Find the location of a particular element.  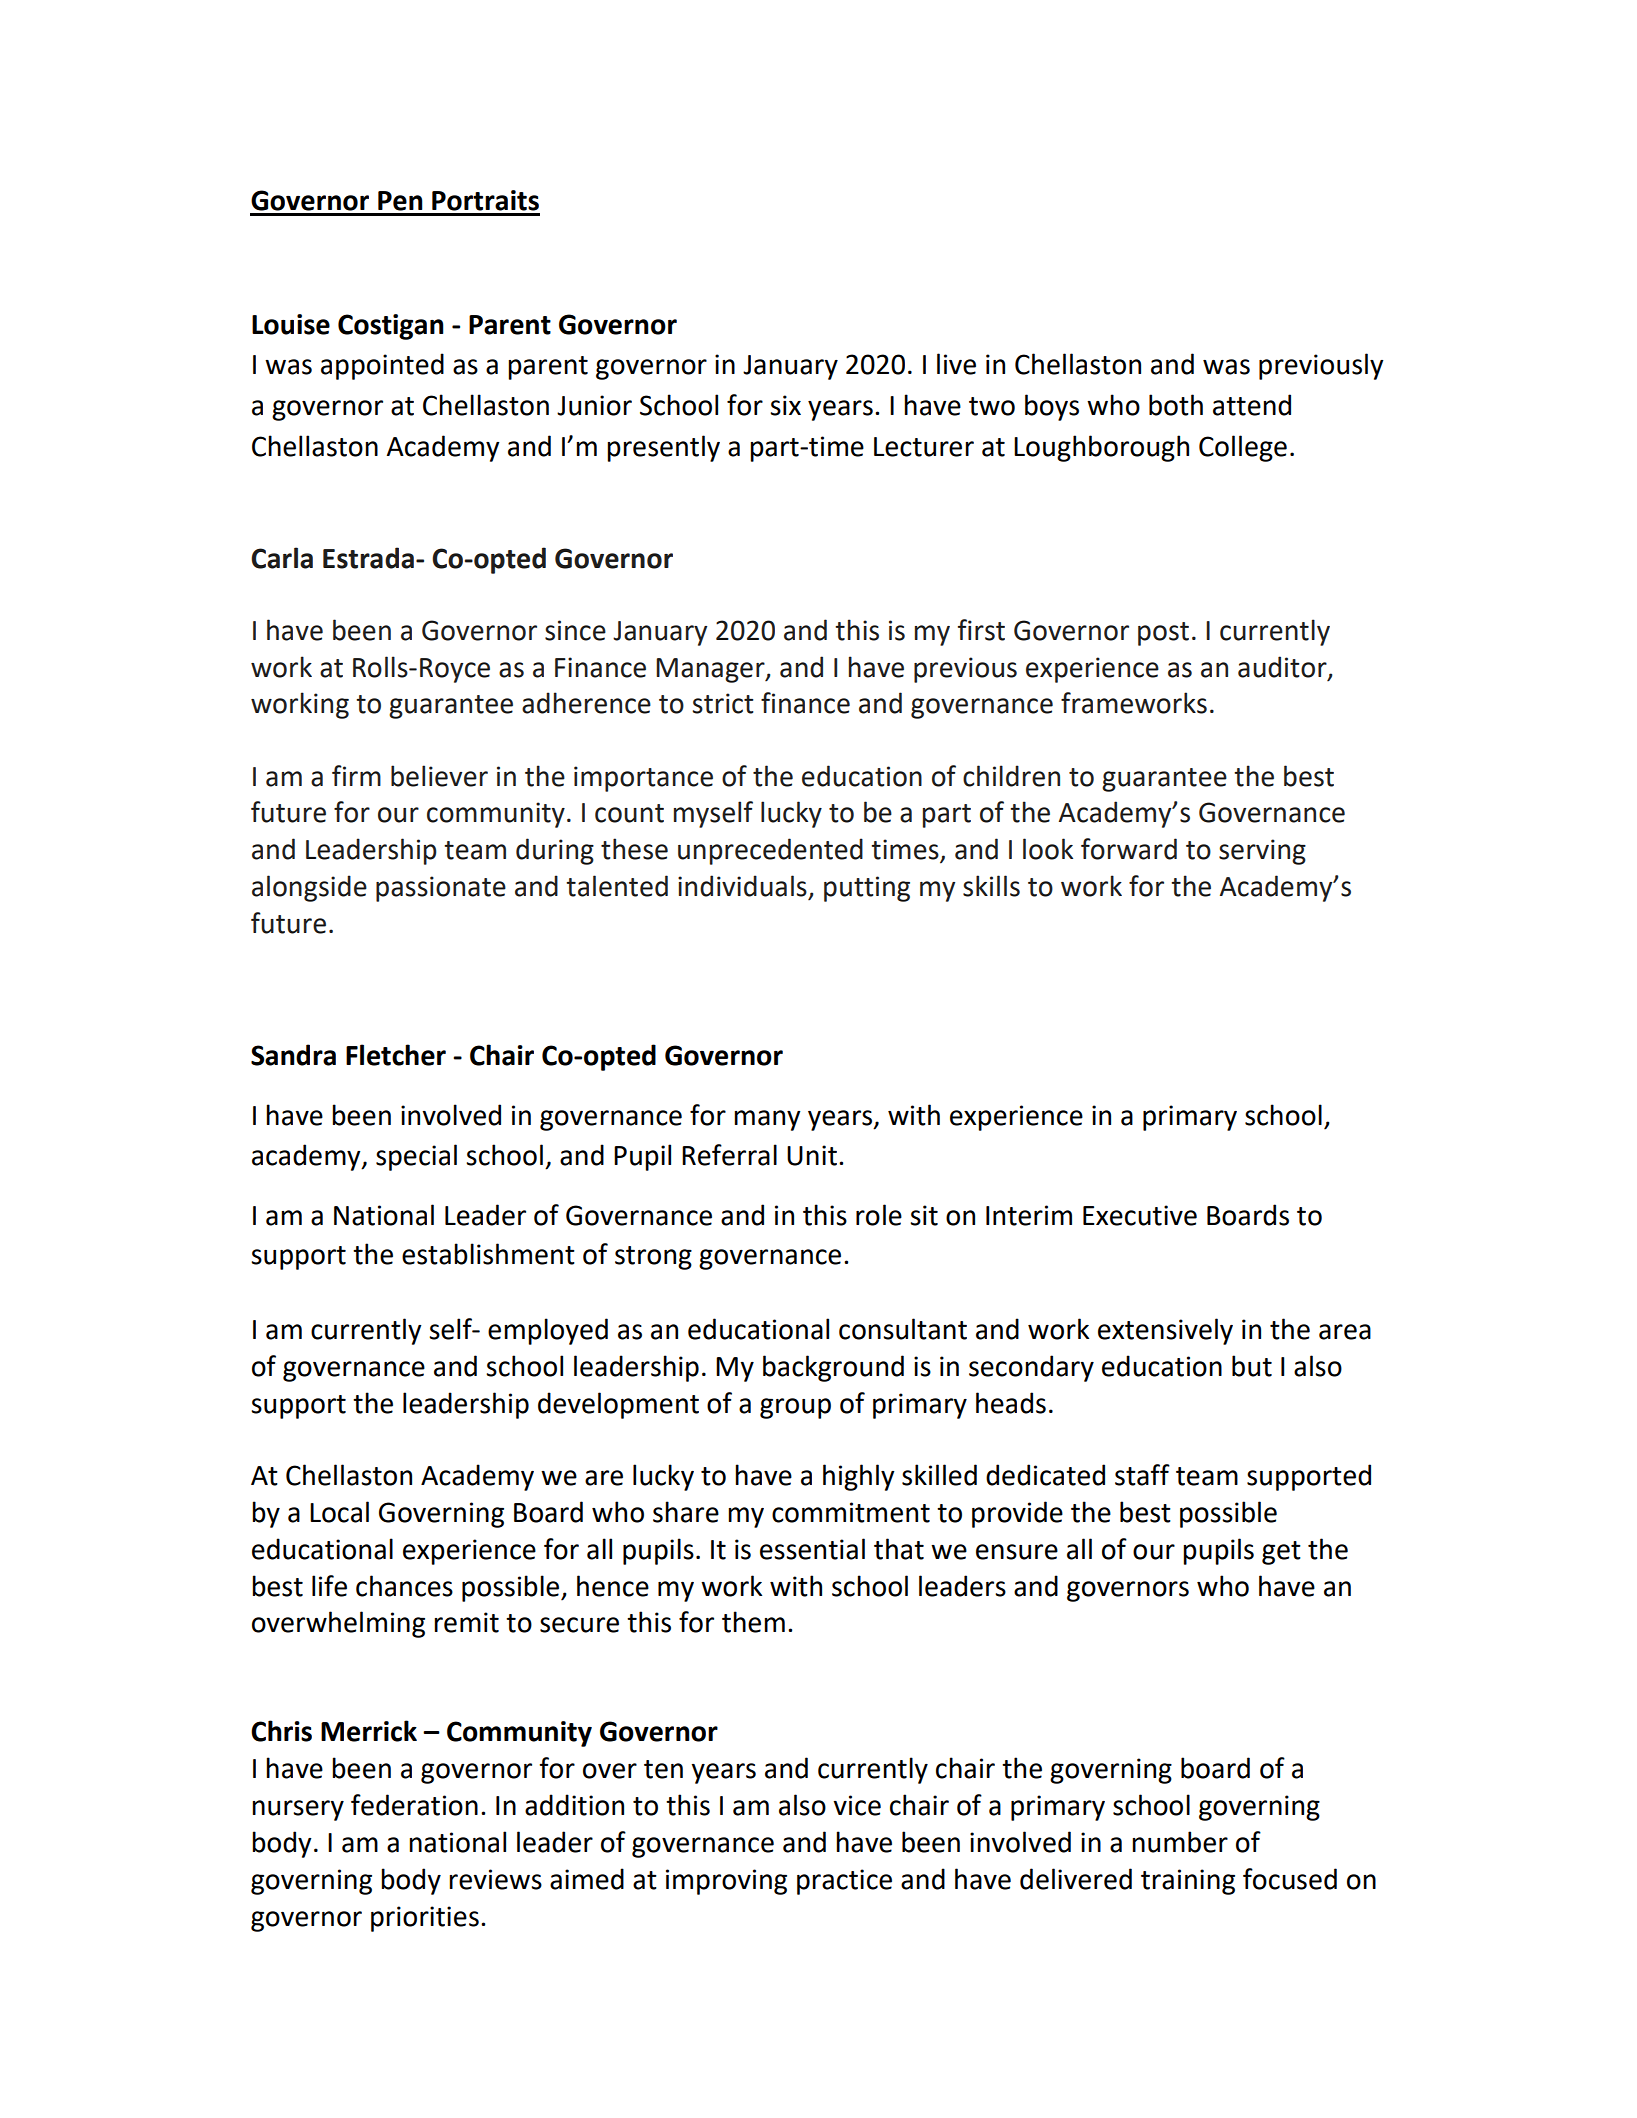

serving is located at coordinates (1262, 852).
